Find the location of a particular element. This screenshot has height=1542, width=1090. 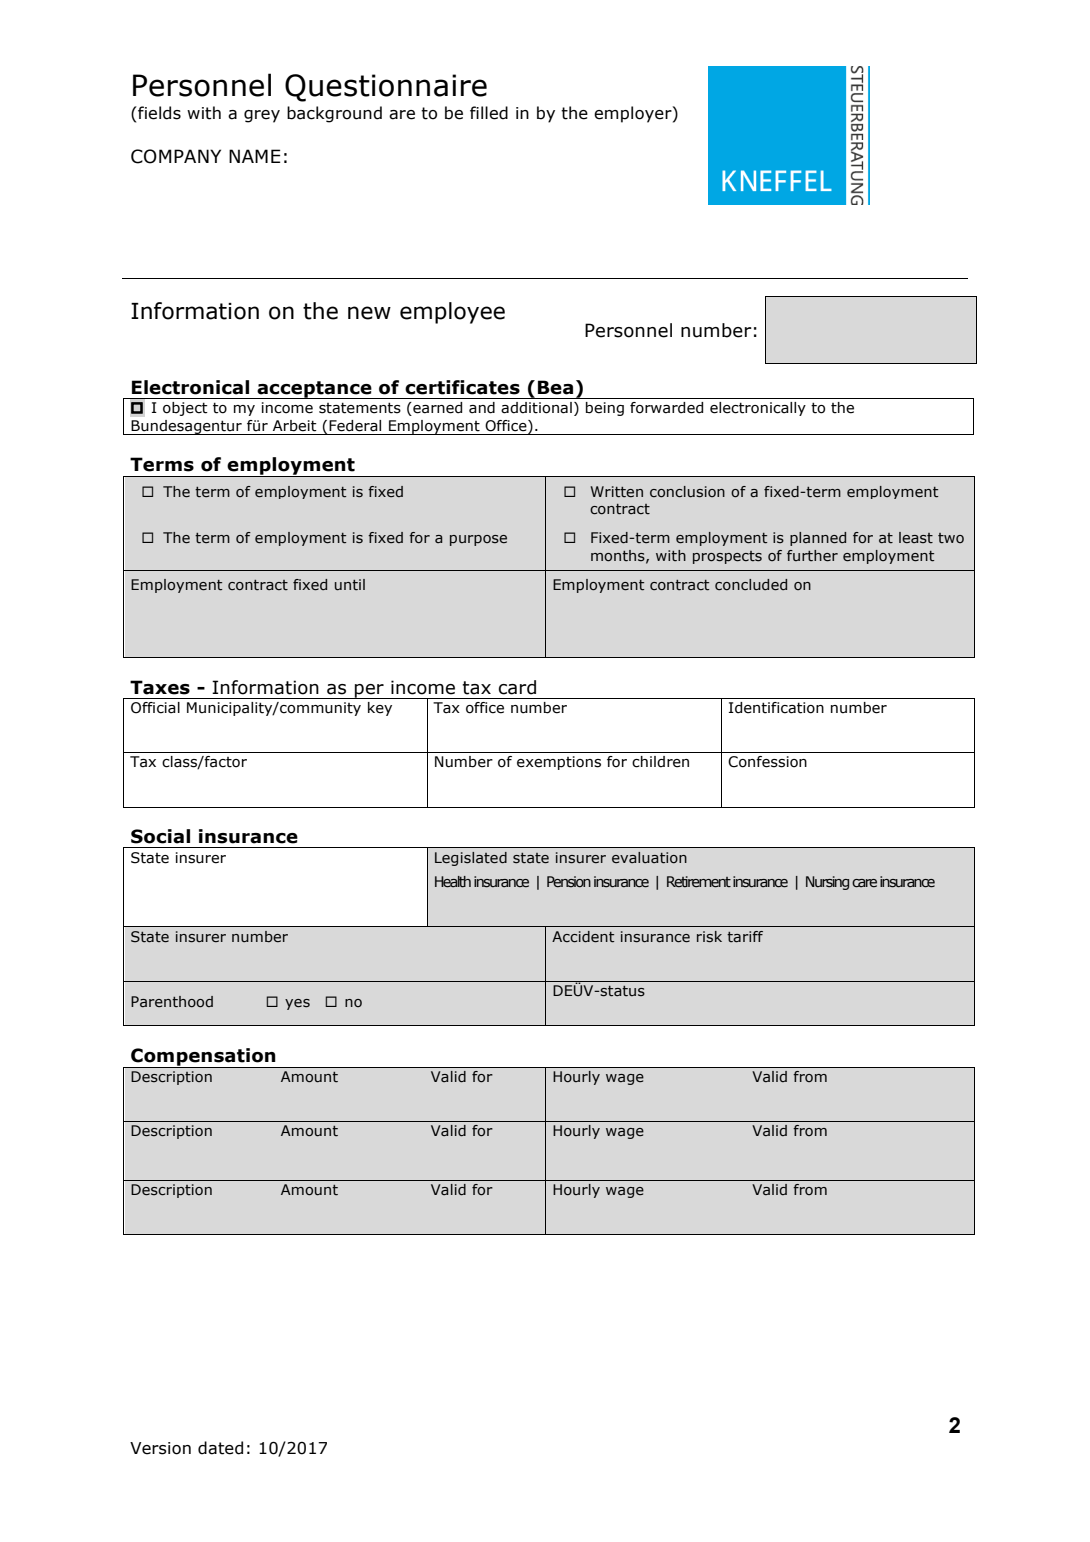

exemptions is located at coordinates (559, 763).
